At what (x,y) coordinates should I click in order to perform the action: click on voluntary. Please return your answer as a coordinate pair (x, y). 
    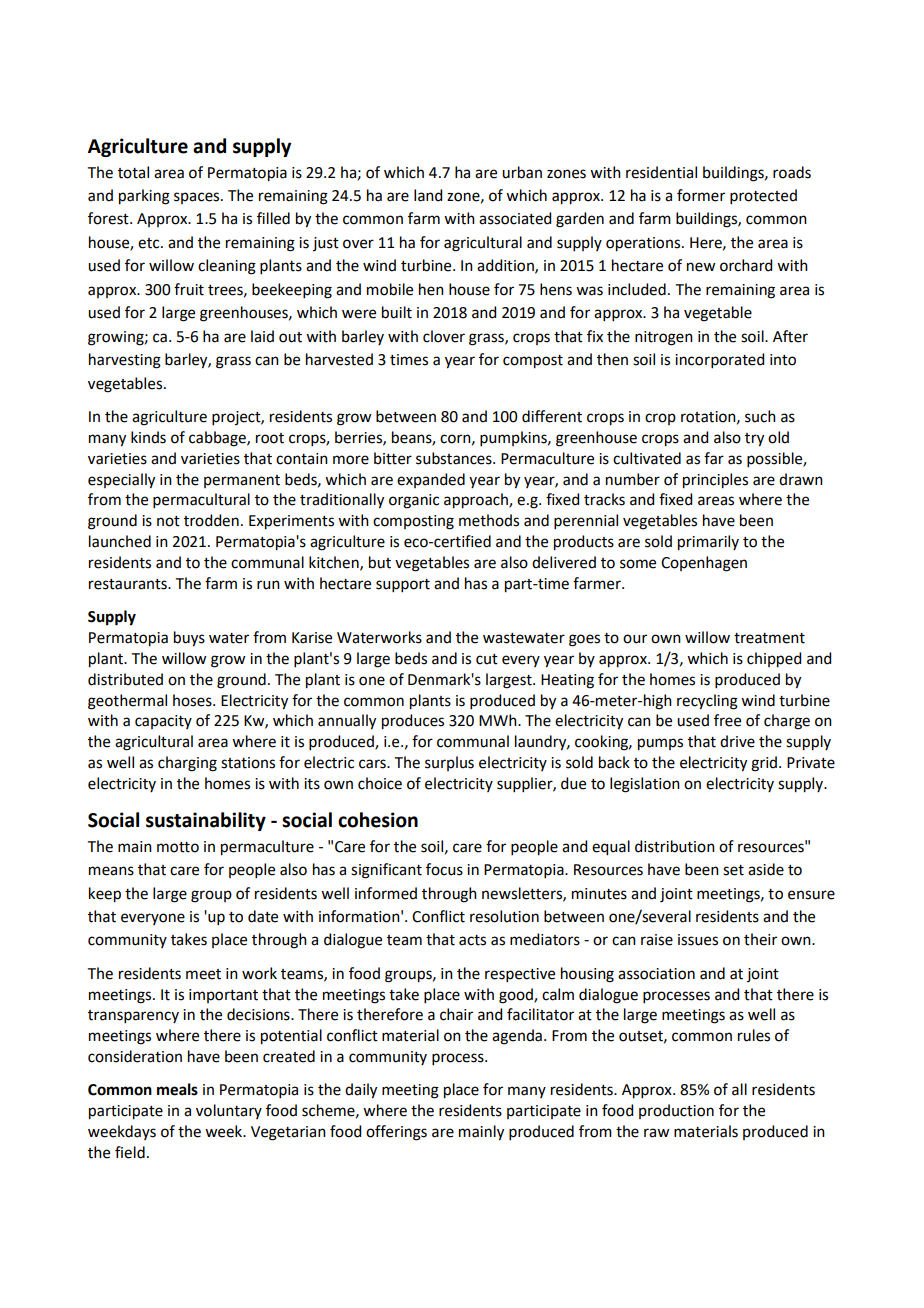
    Looking at the image, I should click on (229, 1111).
